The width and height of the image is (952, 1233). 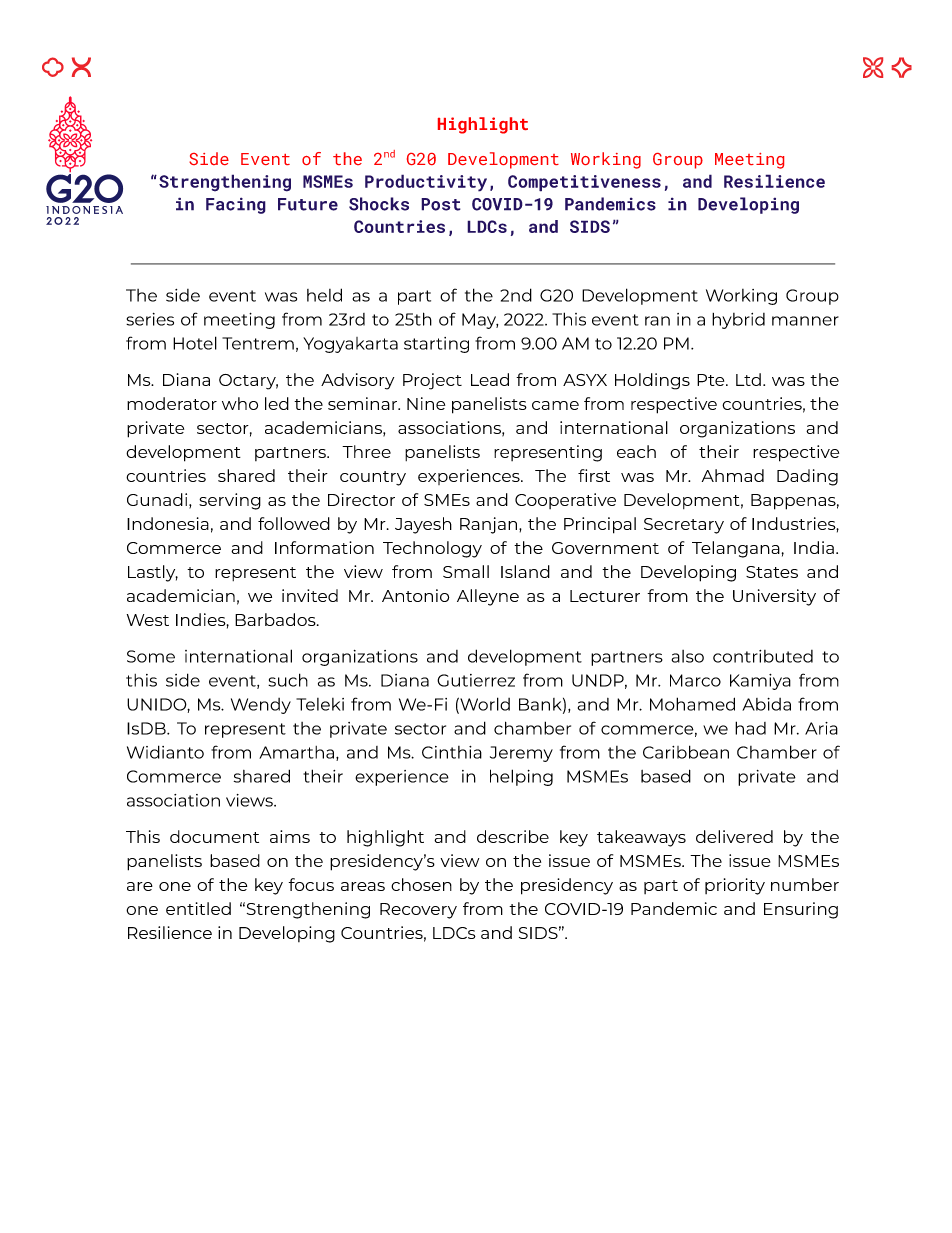 I want to click on entitled, so click(x=198, y=908).
